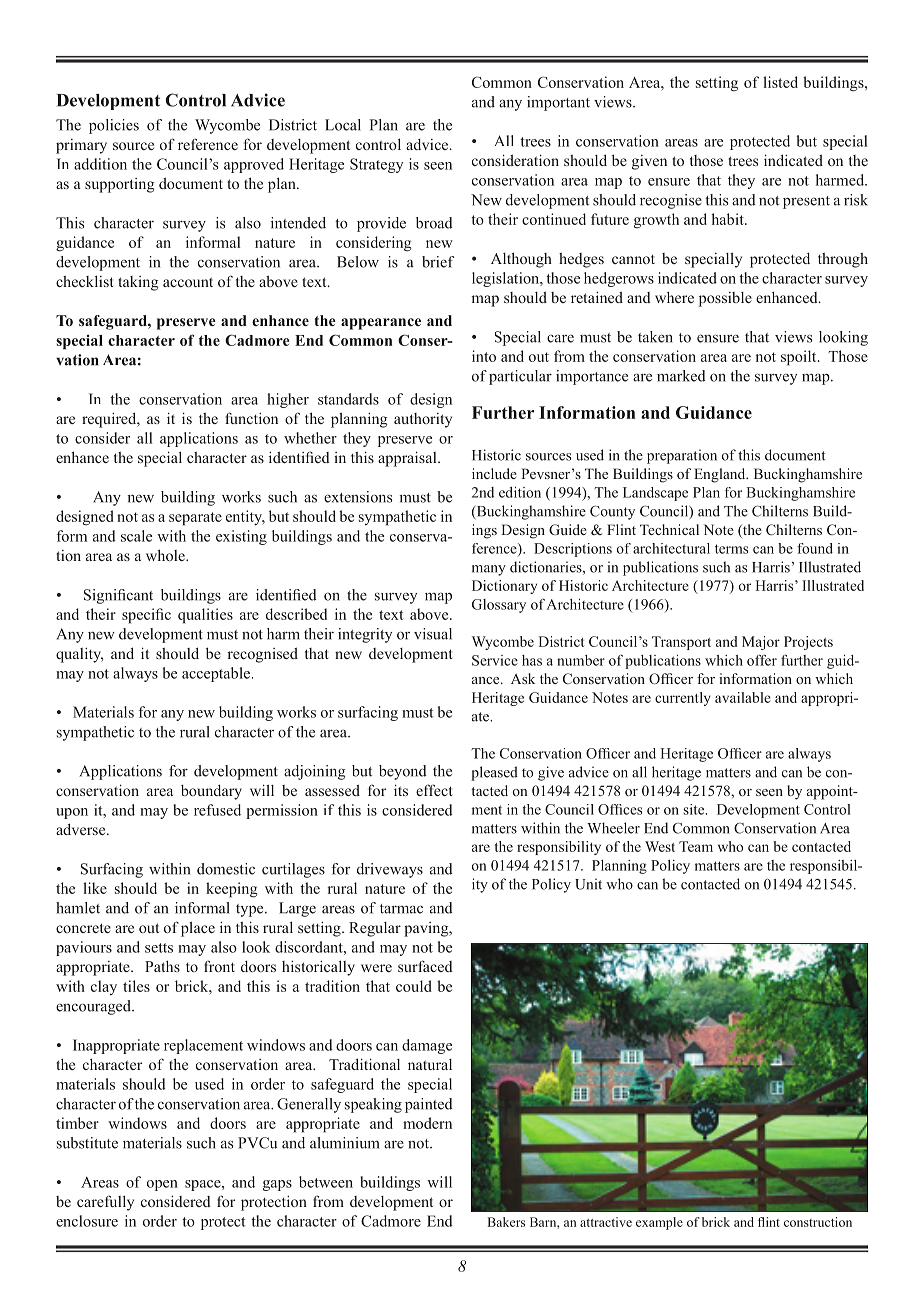  I want to click on policies, so click(114, 126).
